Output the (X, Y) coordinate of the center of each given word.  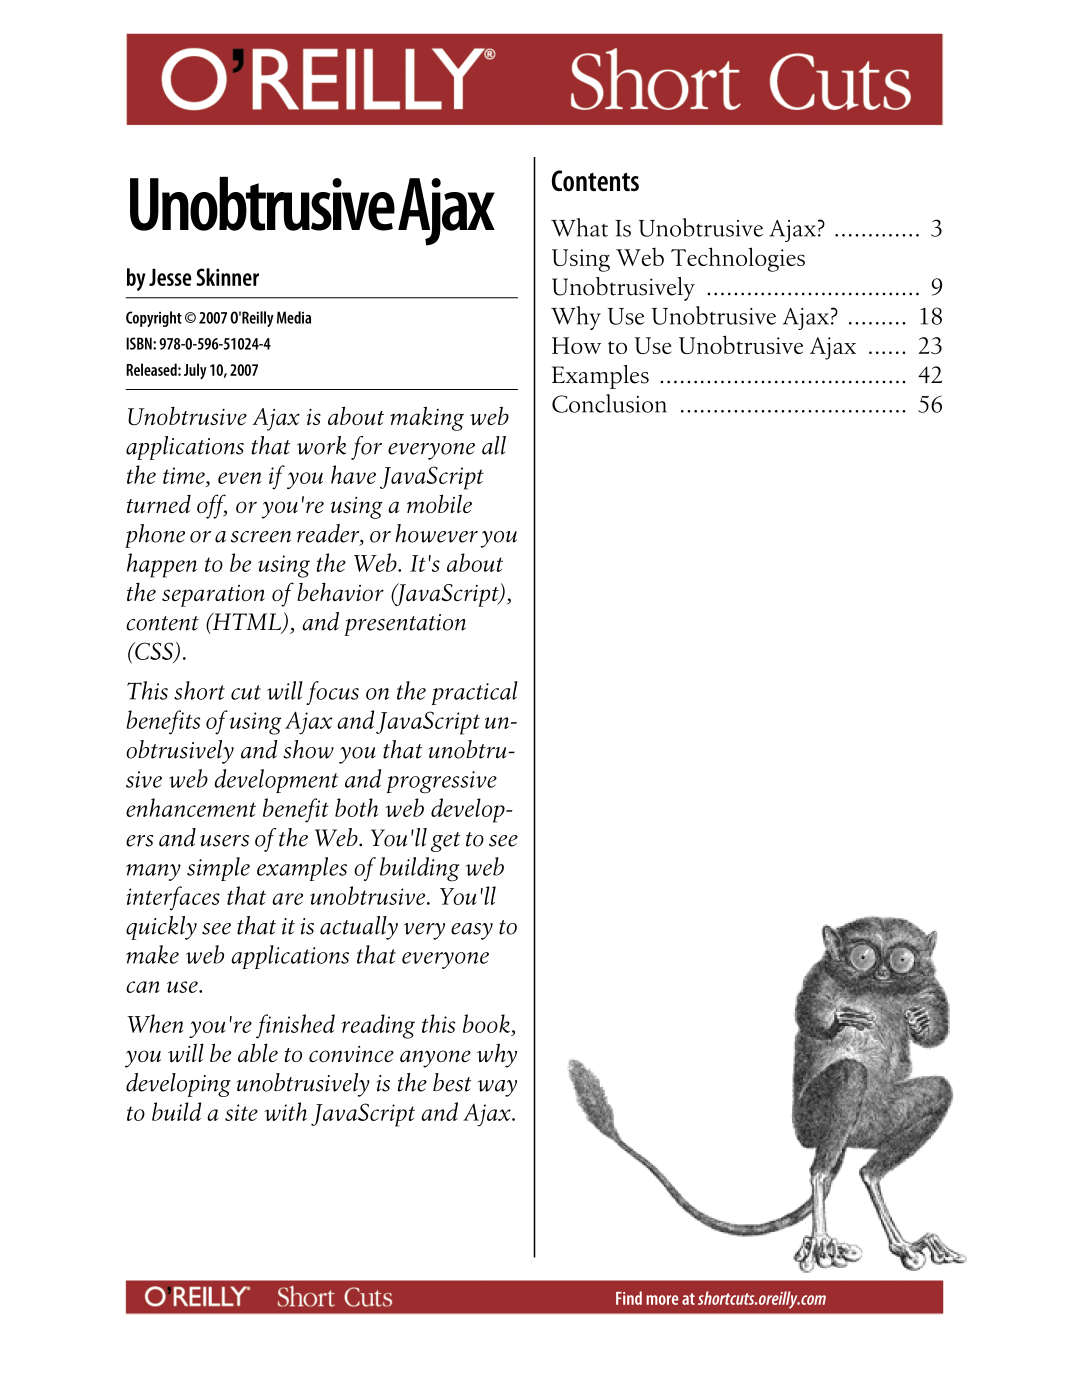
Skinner (227, 277)
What (579, 227)
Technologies (738, 259)
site (241, 1112)
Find (629, 1298)
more (662, 1300)
